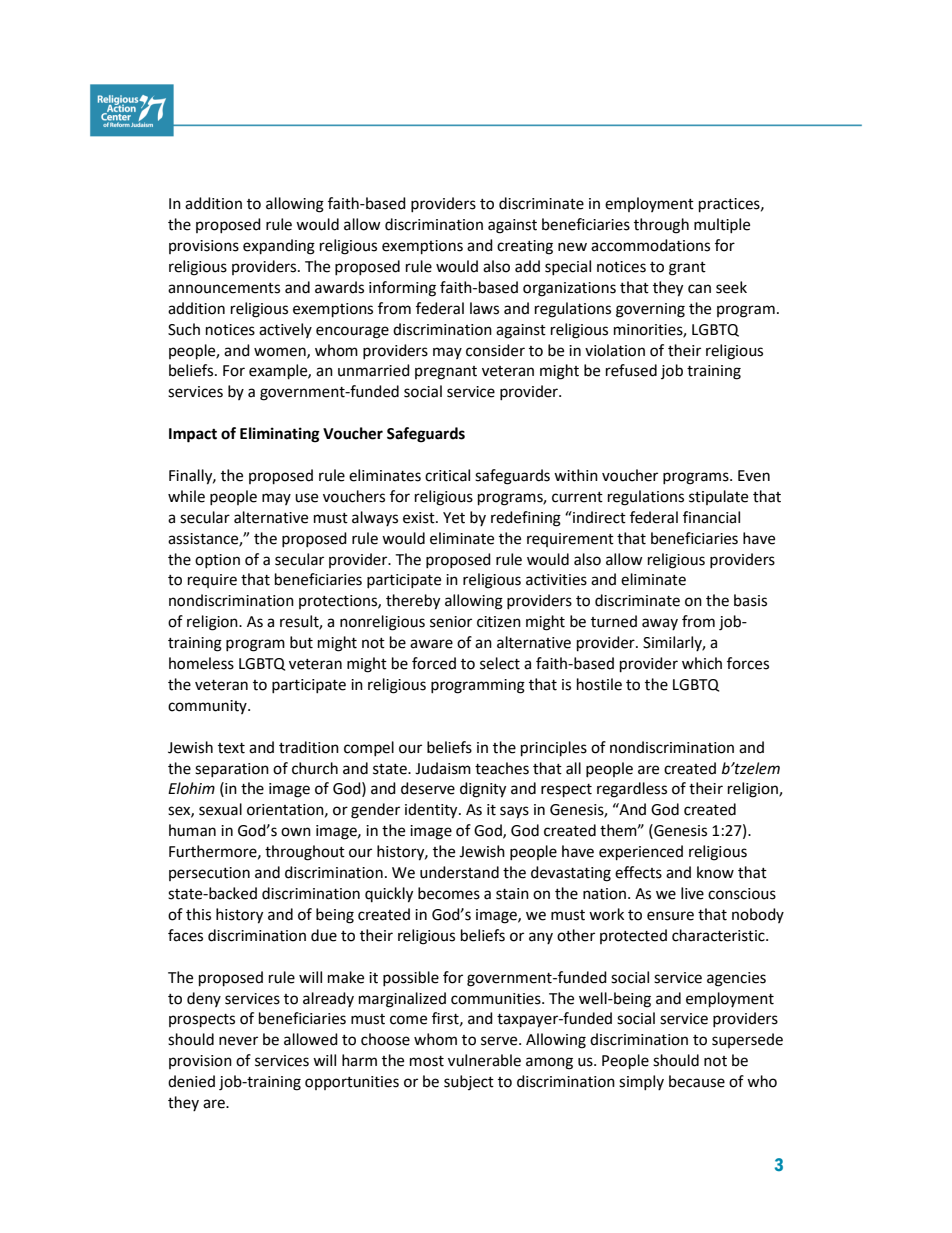 The width and height of the image is (952, 1233). I want to click on stipulate, so click(718, 497).
